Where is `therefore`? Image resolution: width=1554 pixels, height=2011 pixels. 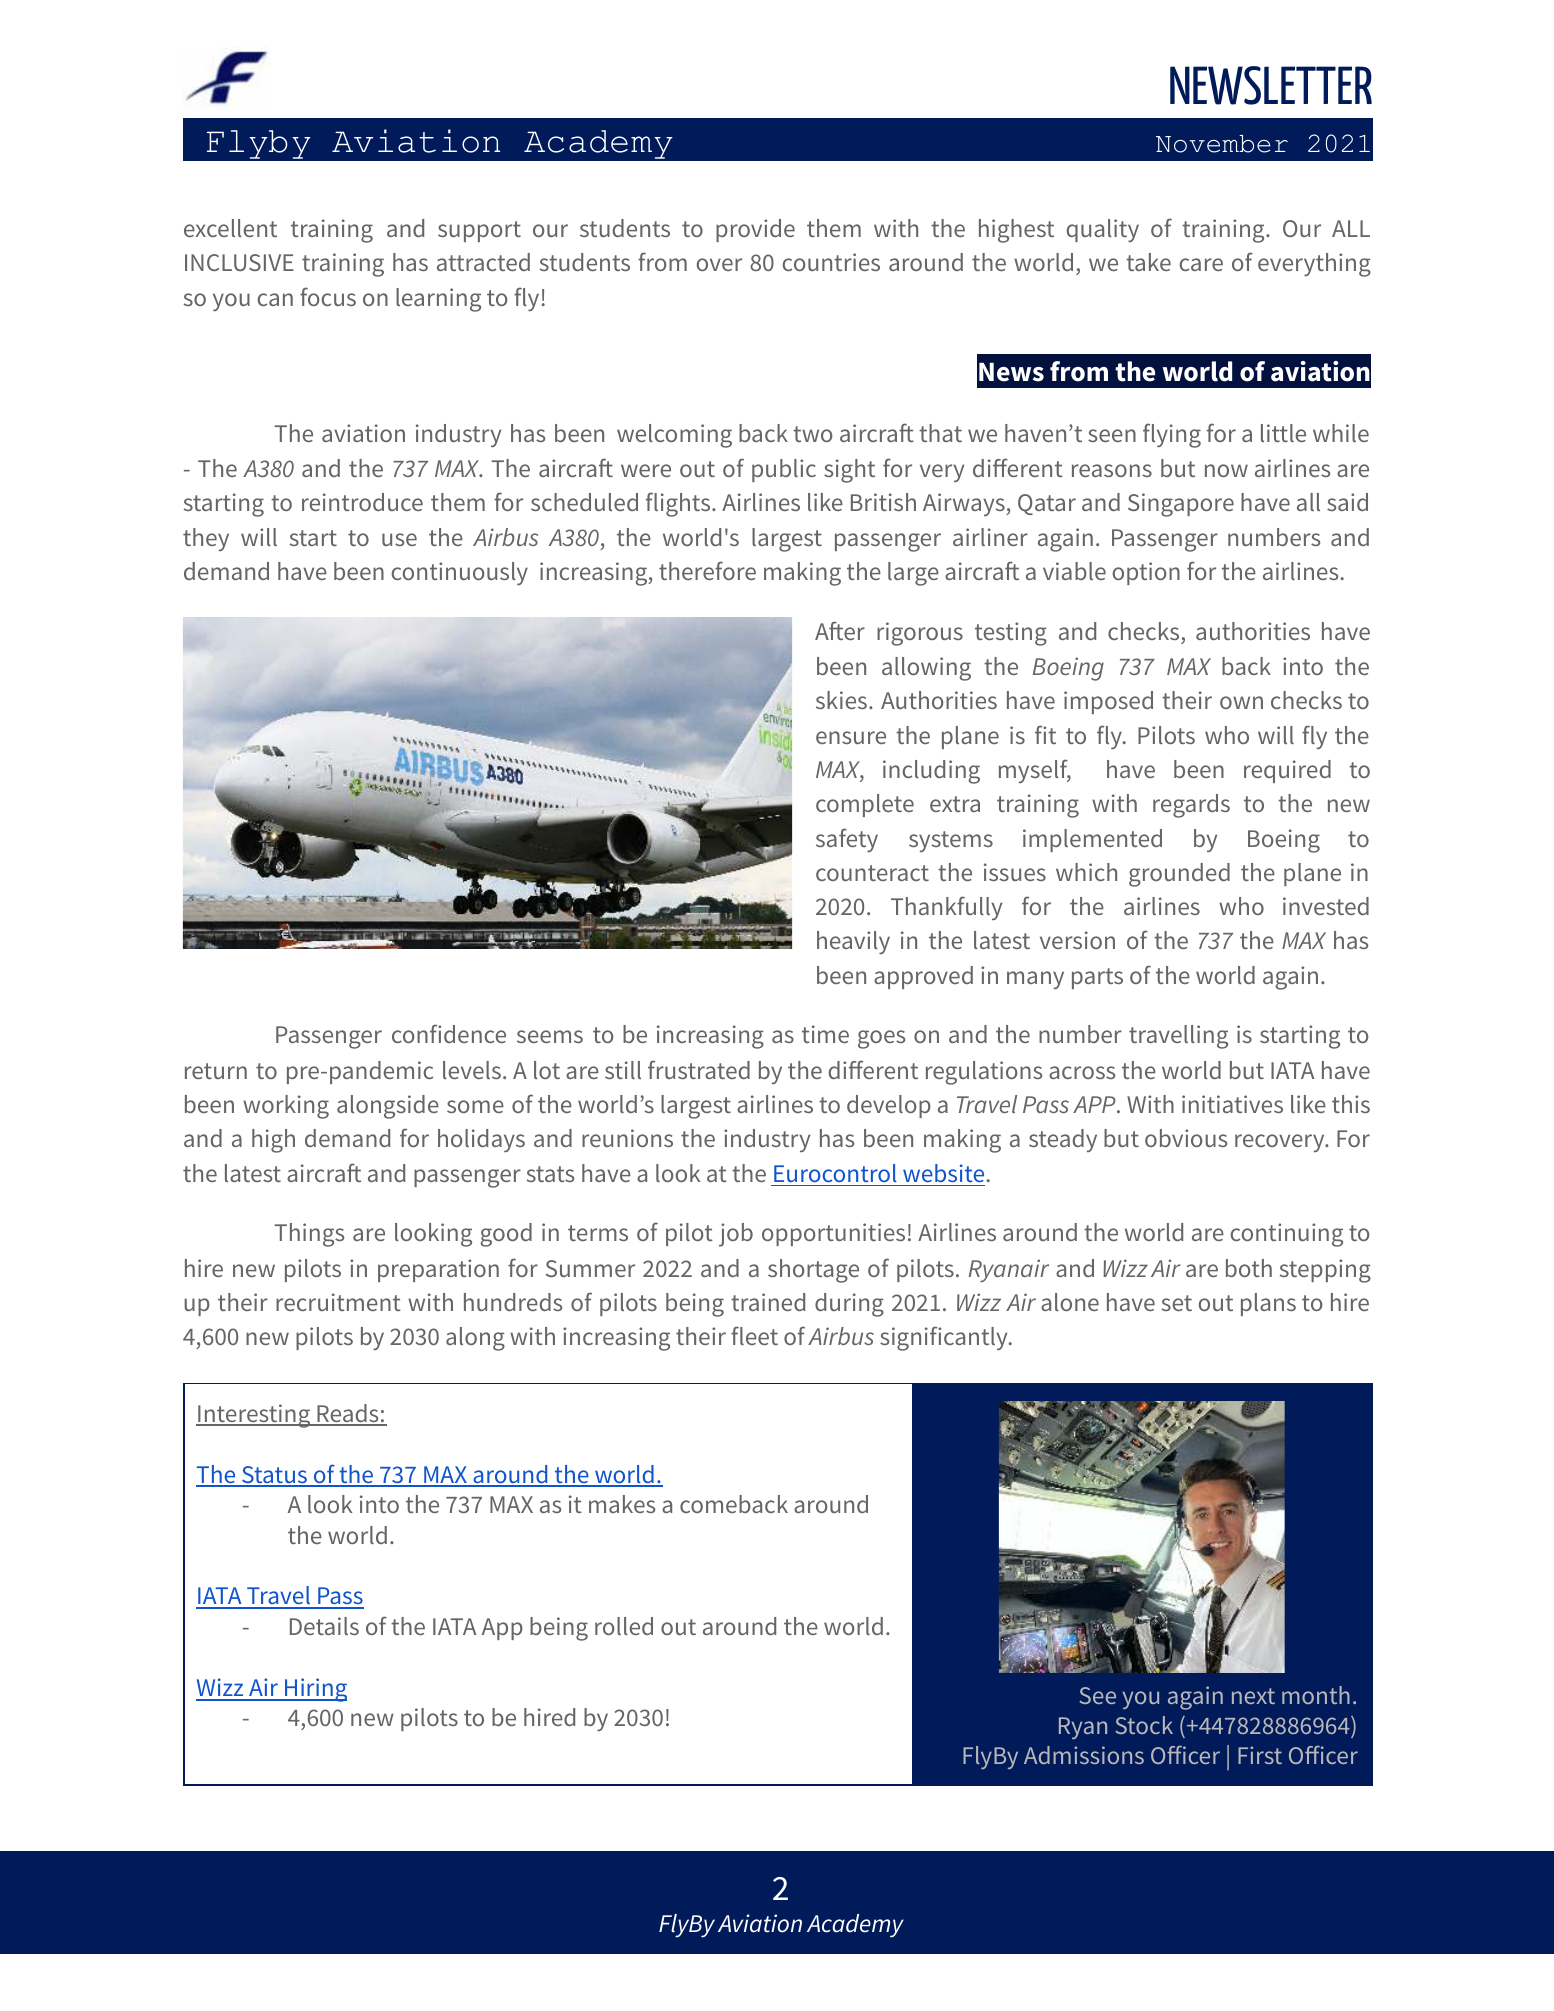
therefore is located at coordinates (707, 570).
